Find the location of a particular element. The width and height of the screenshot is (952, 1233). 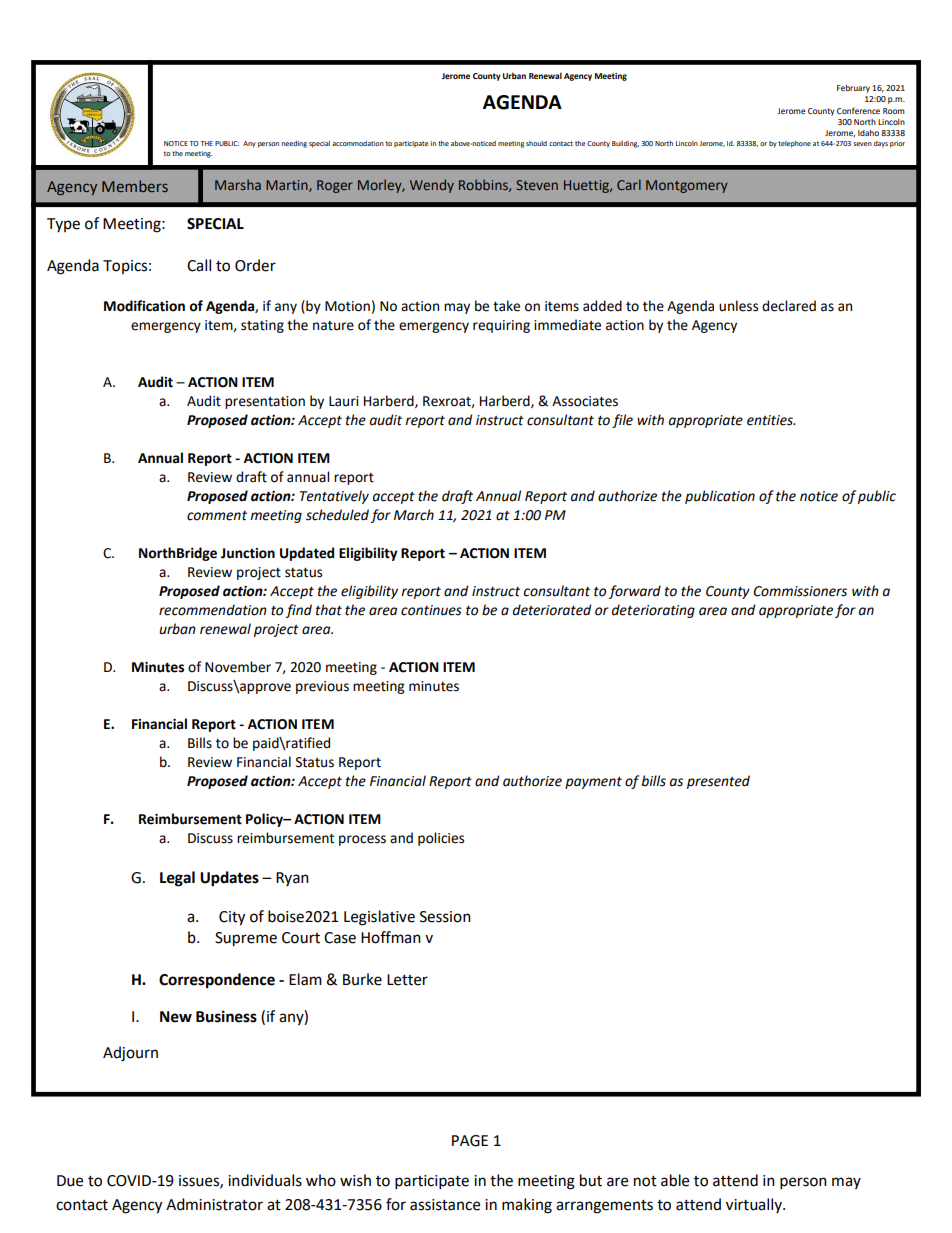

Commissioners is located at coordinates (800, 591).
